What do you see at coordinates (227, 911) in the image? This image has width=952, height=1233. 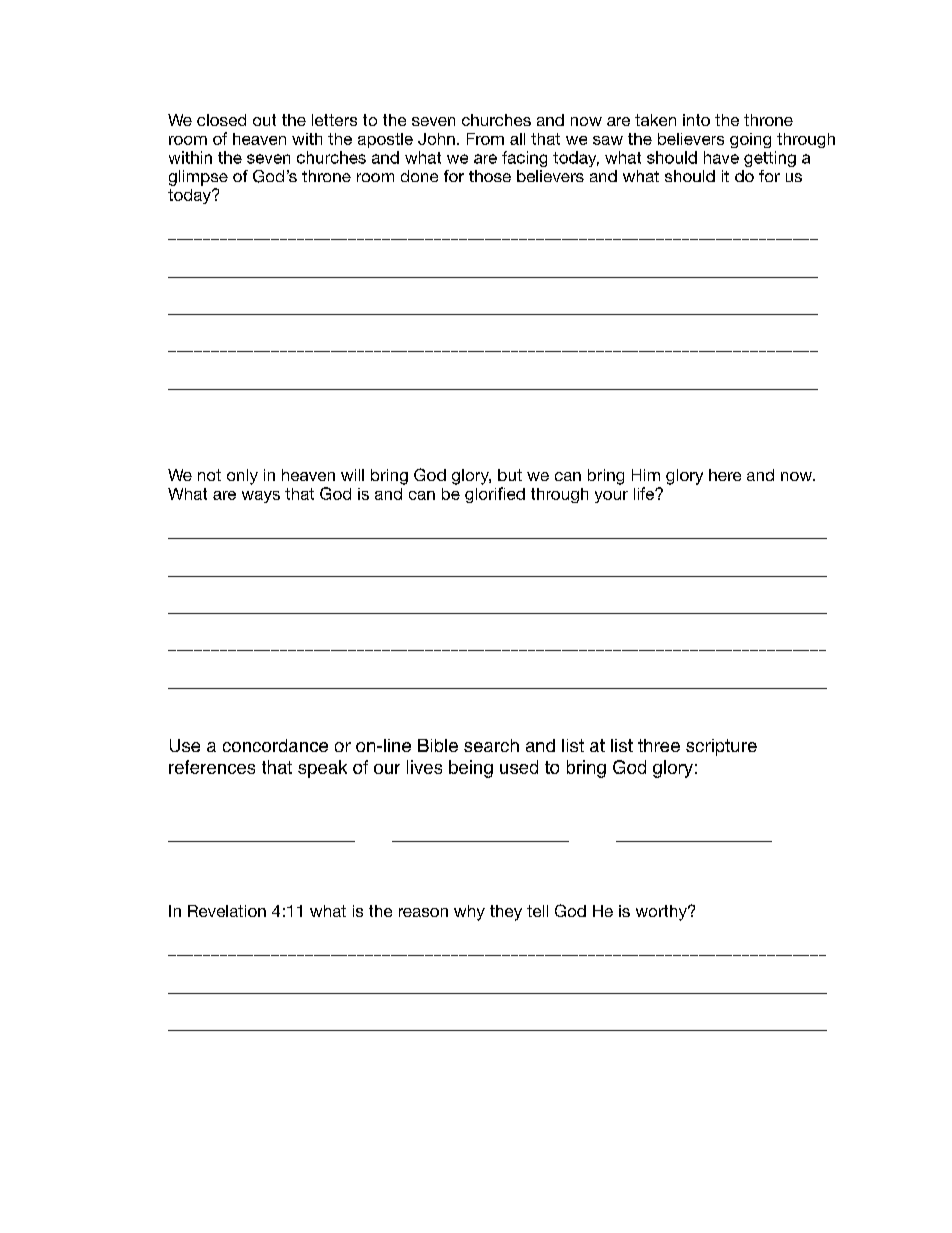 I see `Revelation` at bounding box center [227, 911].
